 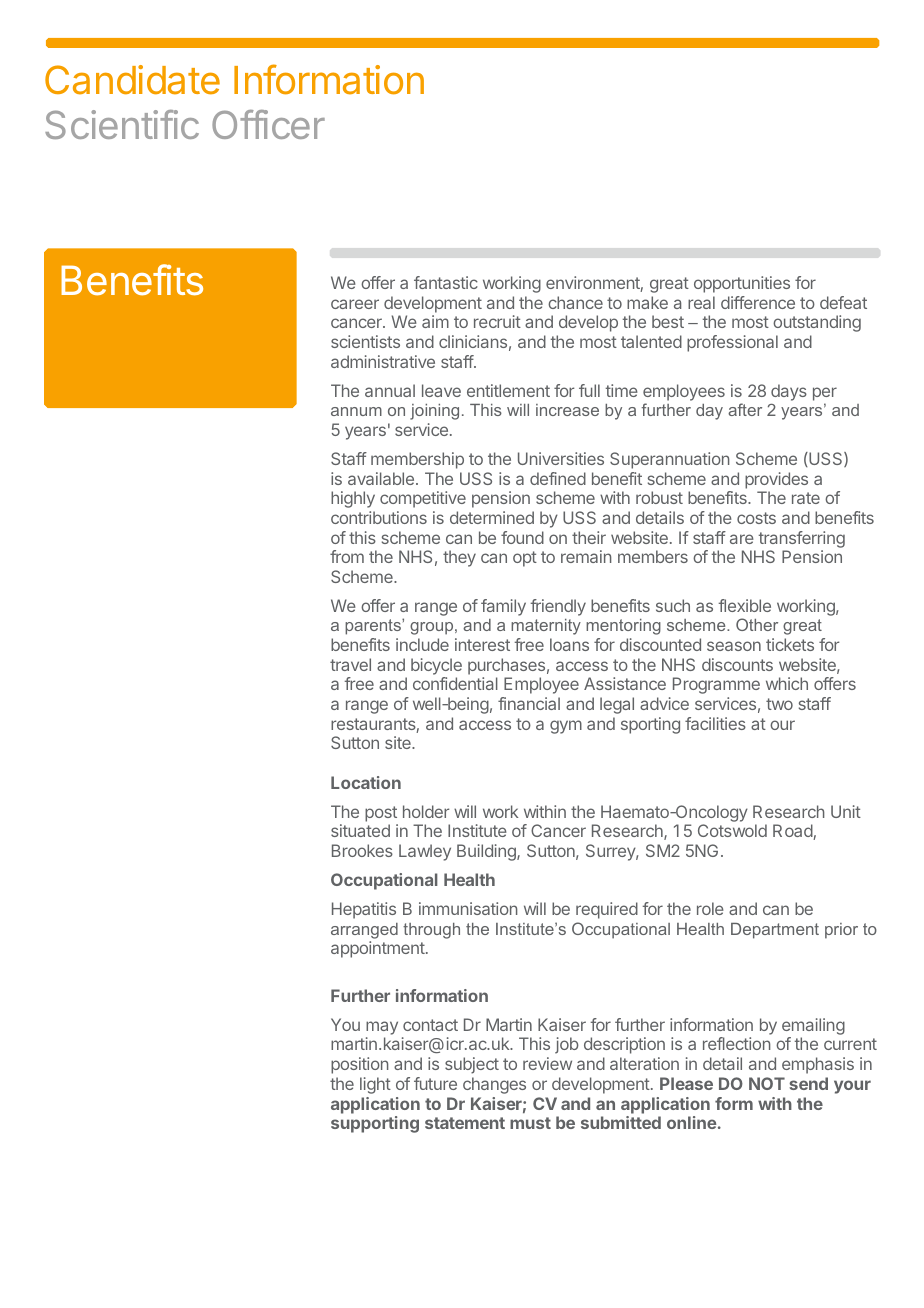 What do you see at coordinates (446, 282) in the screenshot?
I see `fantastic` at bounding box center [446, 282].
